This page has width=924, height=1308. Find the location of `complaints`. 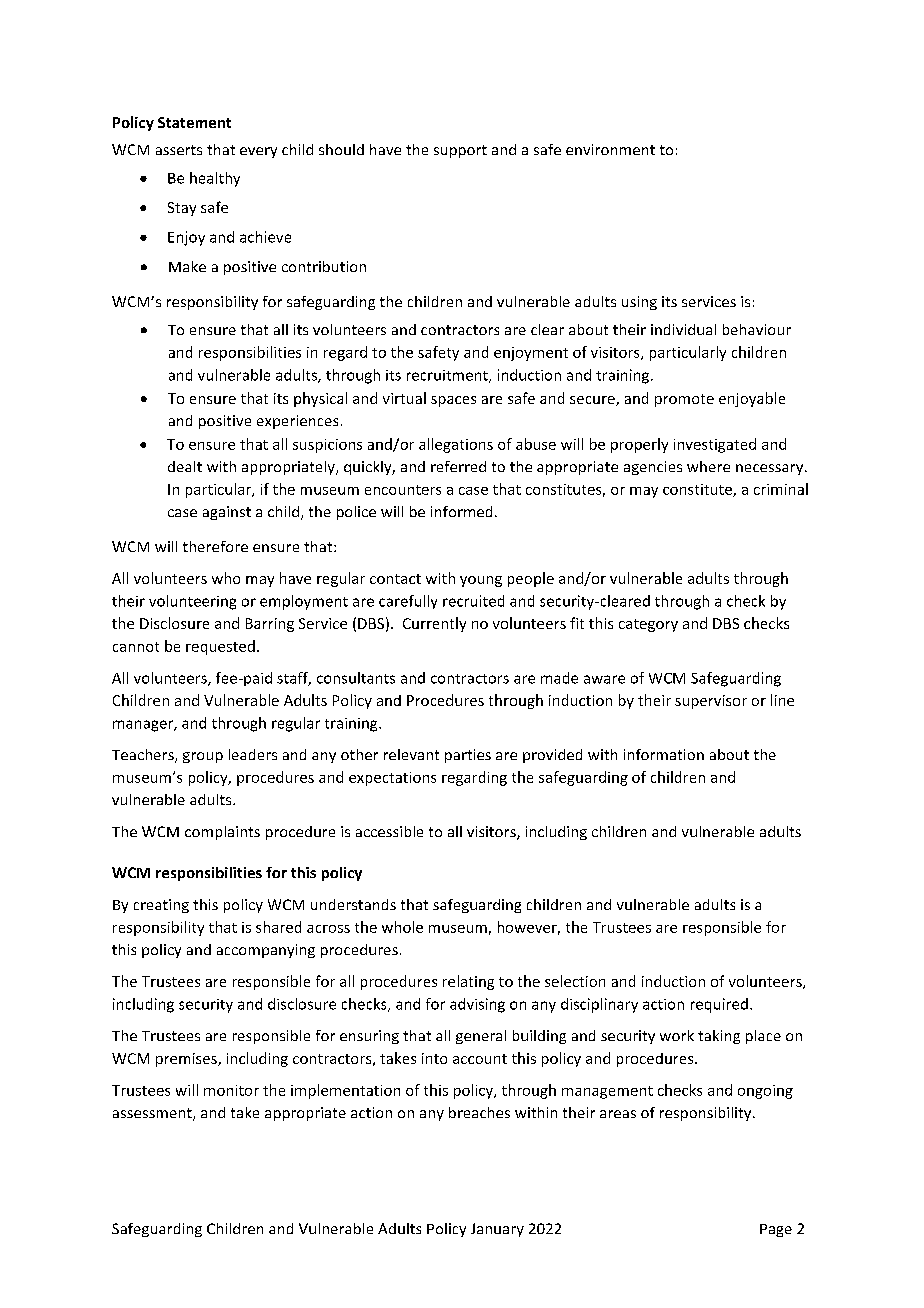

complaints is located at coordinates (222, 833).
